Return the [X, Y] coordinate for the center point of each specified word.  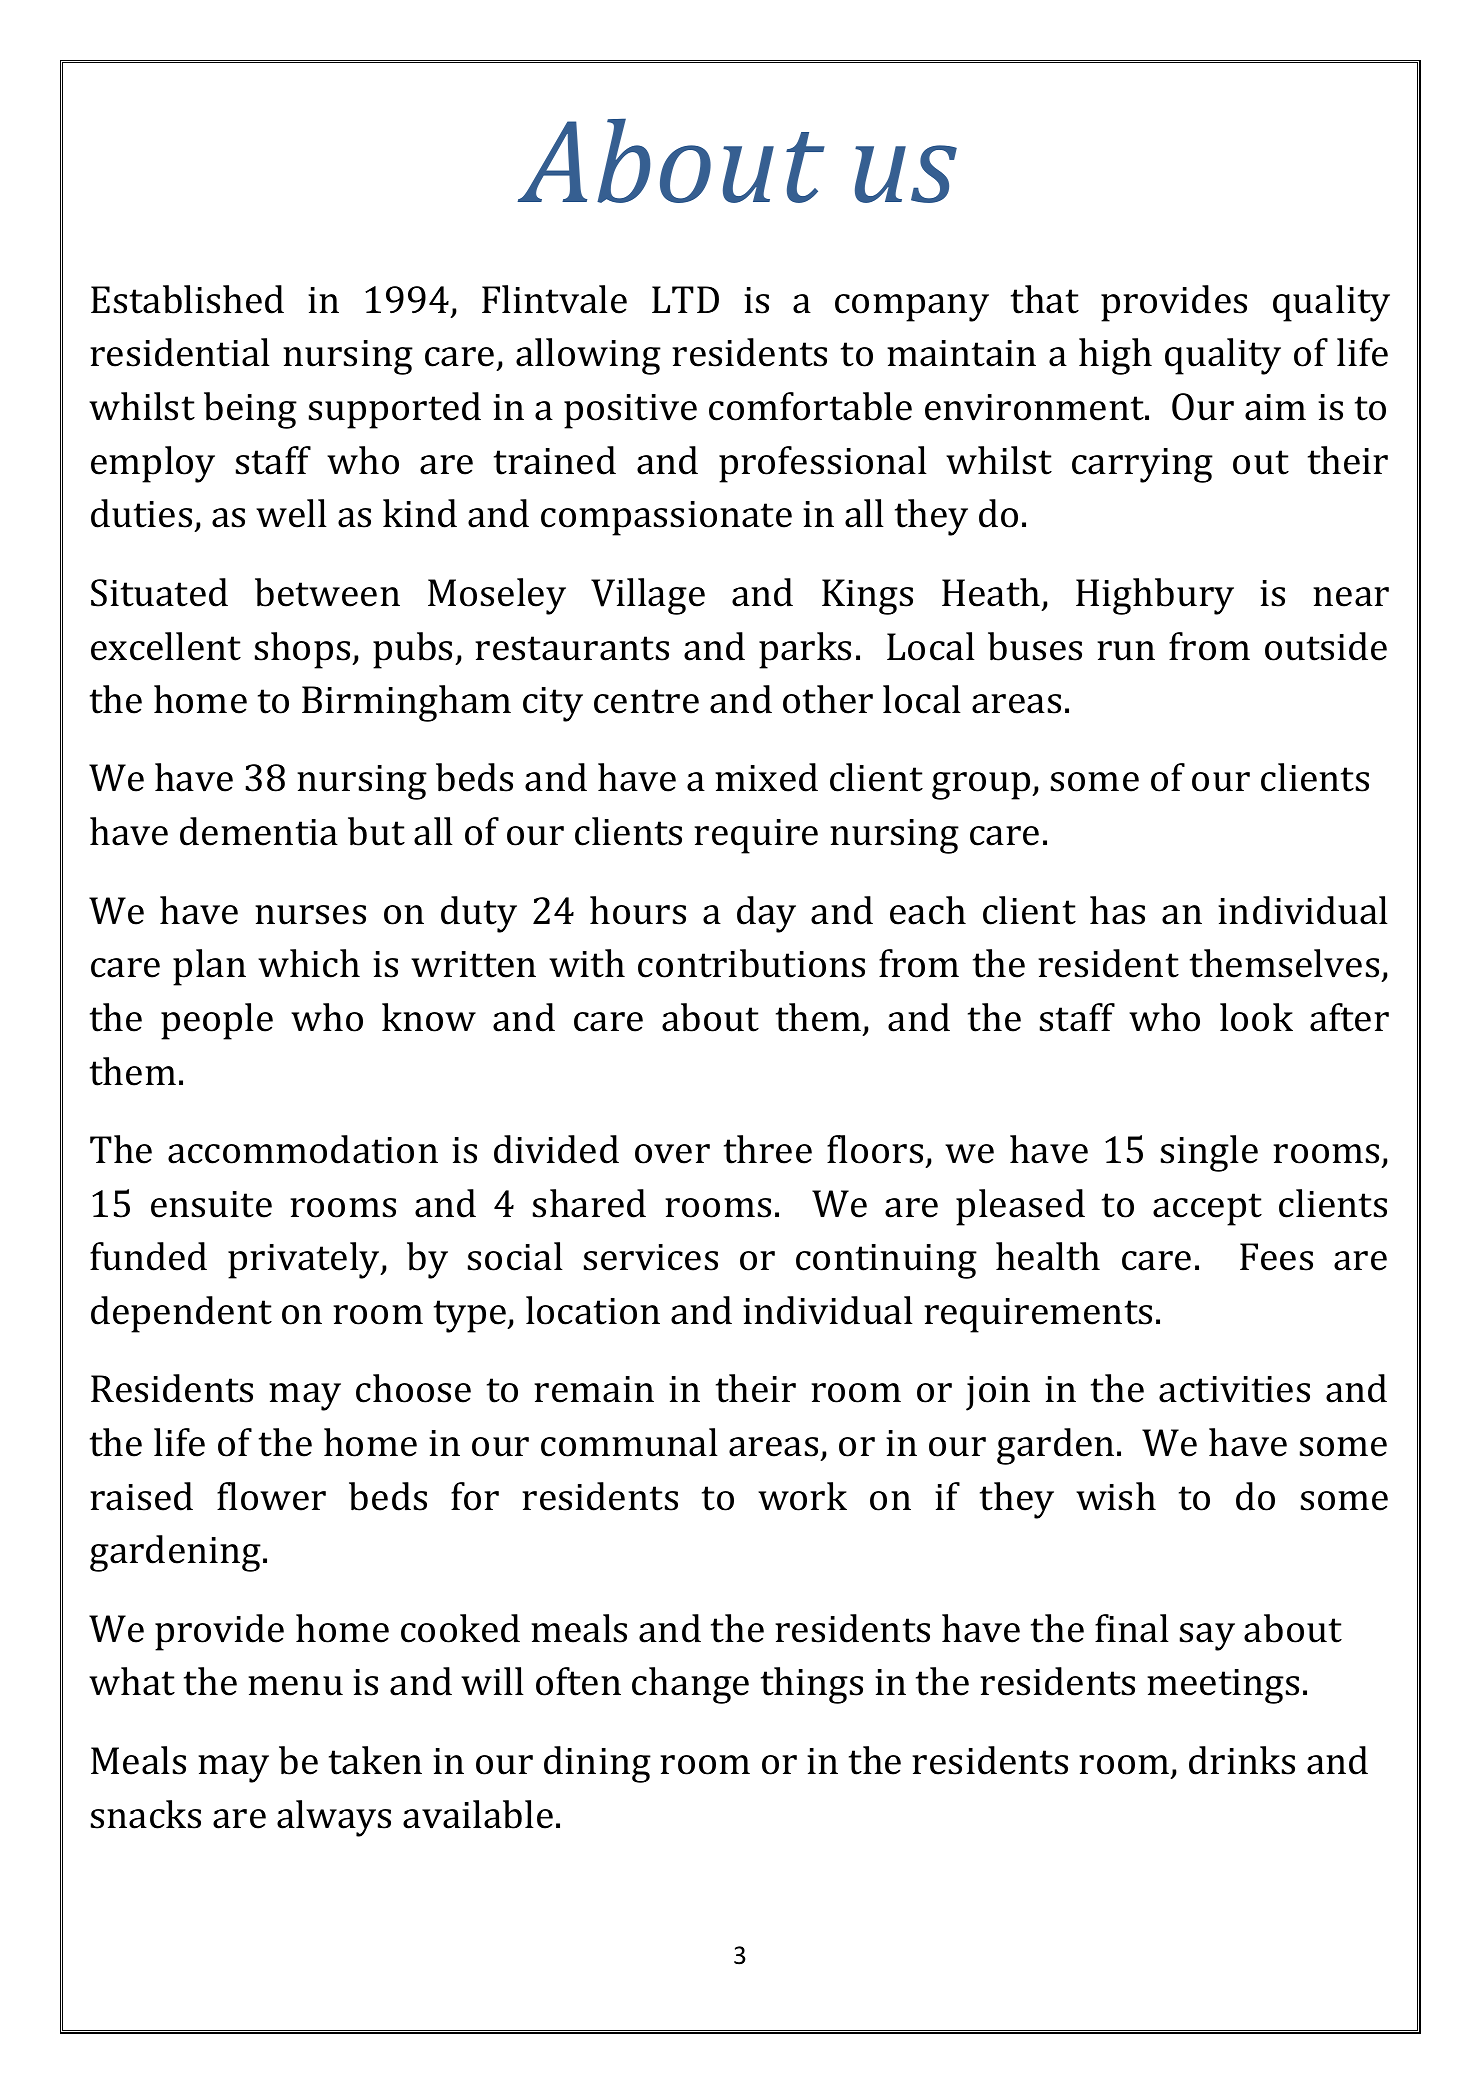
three [768, 1149]
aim [1275, 407]
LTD [685, 299]
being [250, 410]
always [334, 1818]
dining [597, 1764]
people [217, 1021]
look [1256, 1017]
